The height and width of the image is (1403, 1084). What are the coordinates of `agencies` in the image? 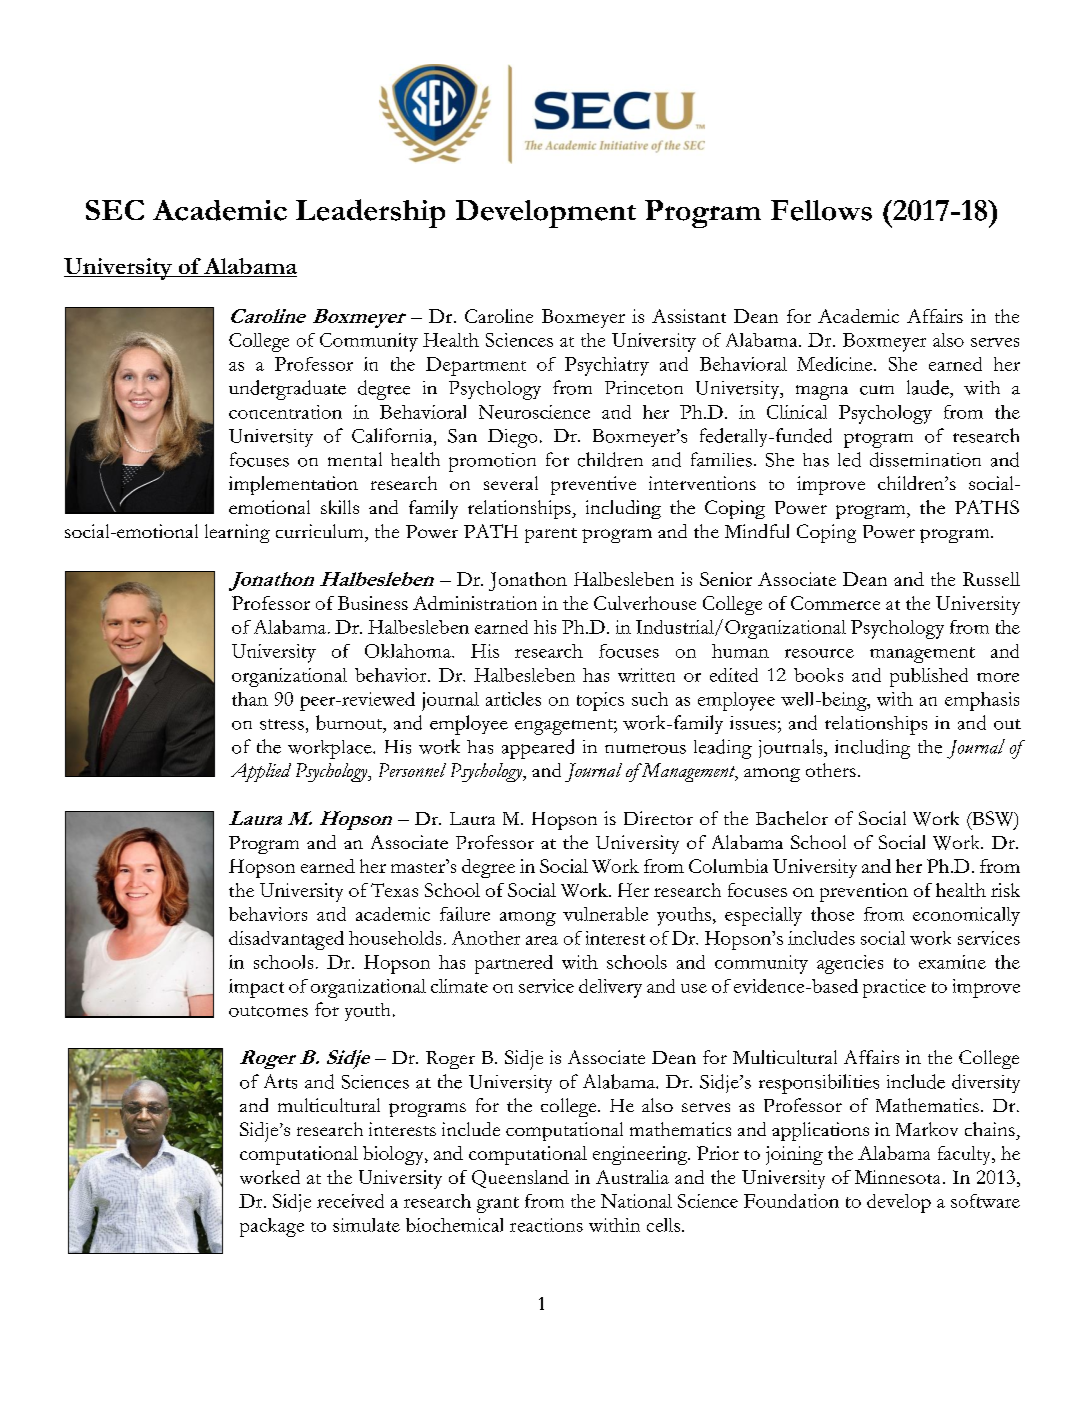 It's located at (850, 964).
